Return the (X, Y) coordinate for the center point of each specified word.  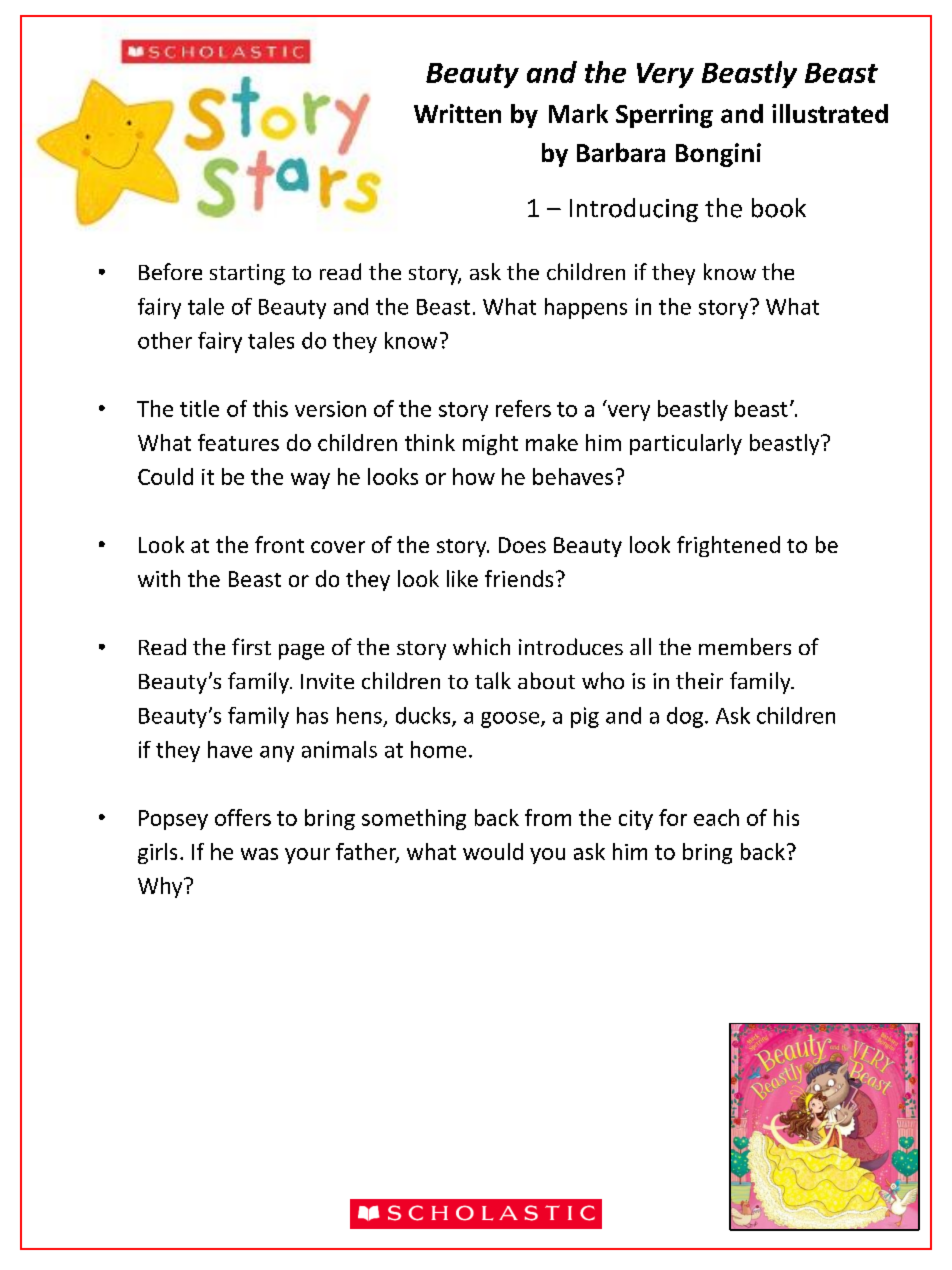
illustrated (830, 113)
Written (457, 113)
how (474, 476)
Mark (578, 113)
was (259, 854)
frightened (728, 546)
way (310, 481)
